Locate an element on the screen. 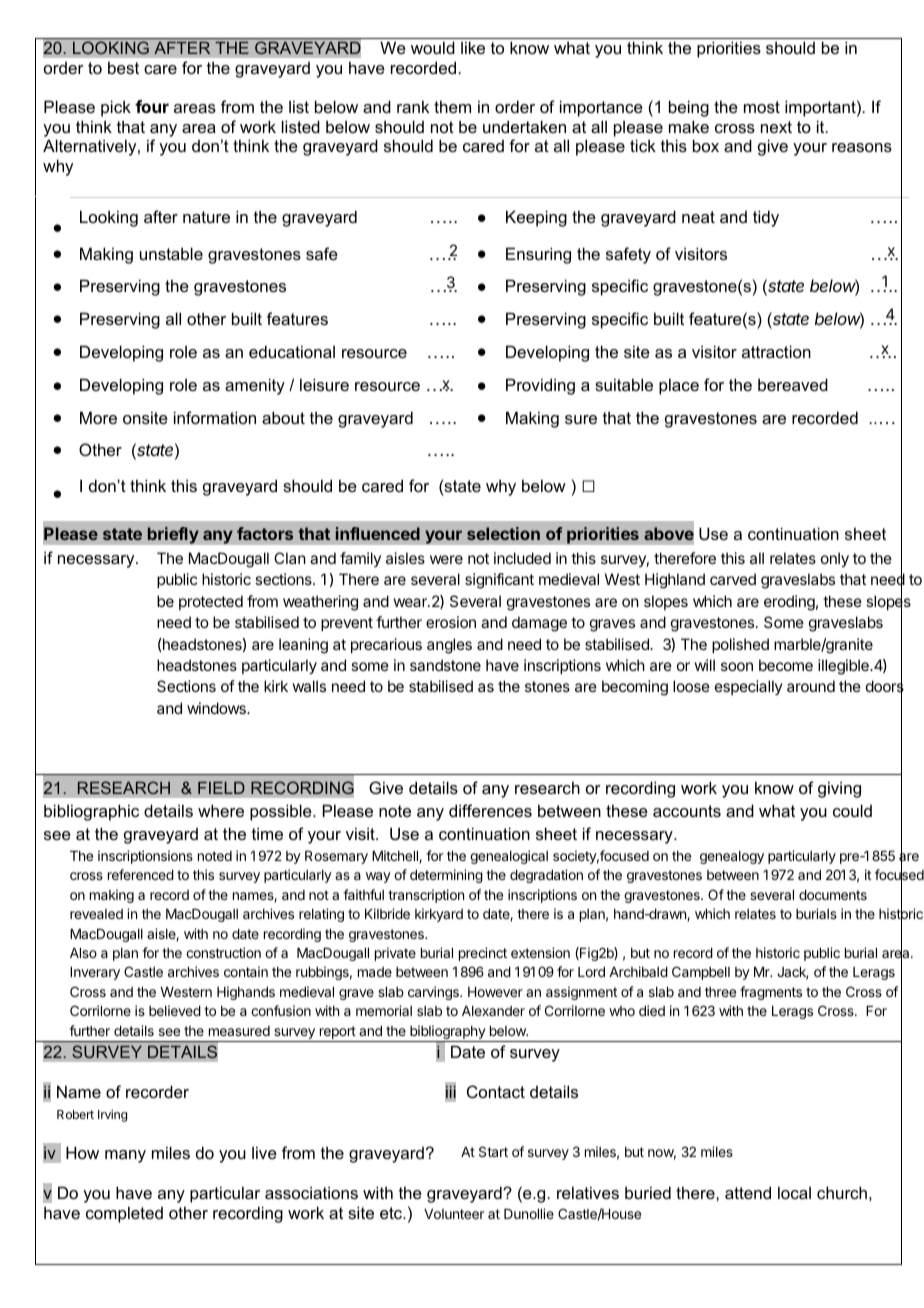  information is located at coordinates (215, 417).
